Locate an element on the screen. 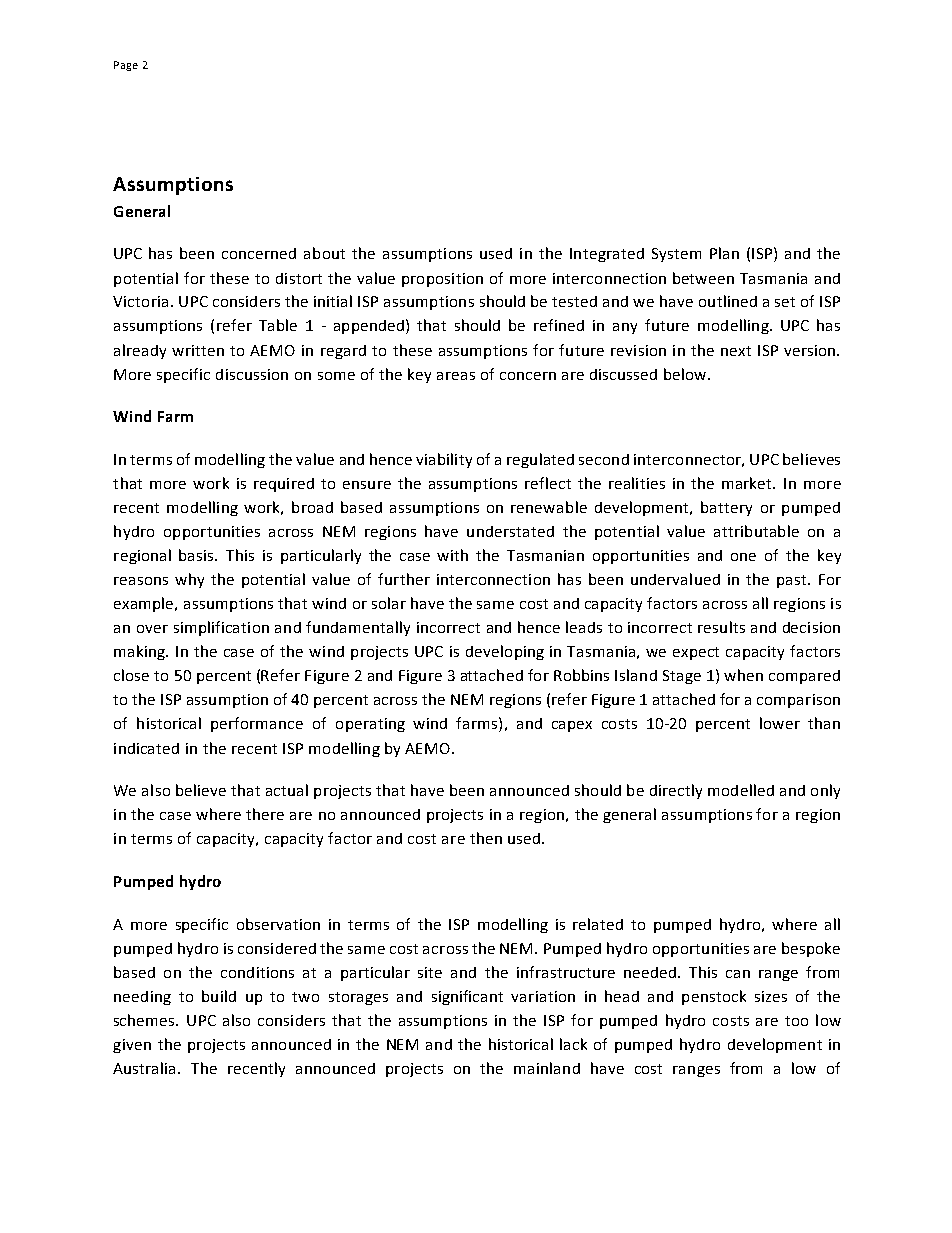 Image resolution: width=952 pixels, height=1233 pixels. one is located at coordinates (743, 557).
